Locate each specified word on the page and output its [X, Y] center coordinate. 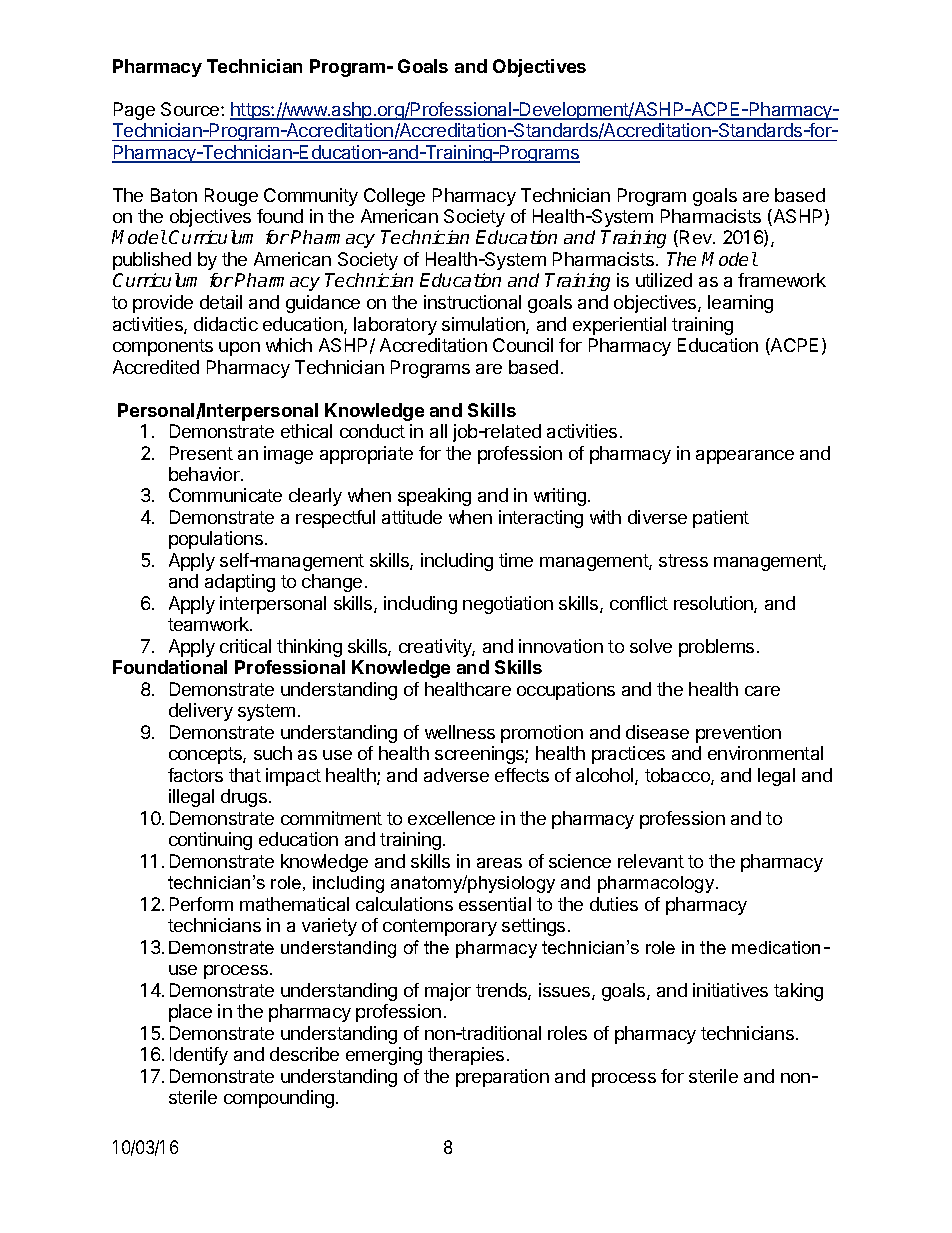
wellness [460, 732]
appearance [745, 457]
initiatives [730, 990]
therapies [466, 1056]
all [438, 431]
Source [191, 109]
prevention [738, 734]
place [190, 1013]
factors [195, 775]
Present [201, 453]
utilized [664, 280]
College [394, 197]
